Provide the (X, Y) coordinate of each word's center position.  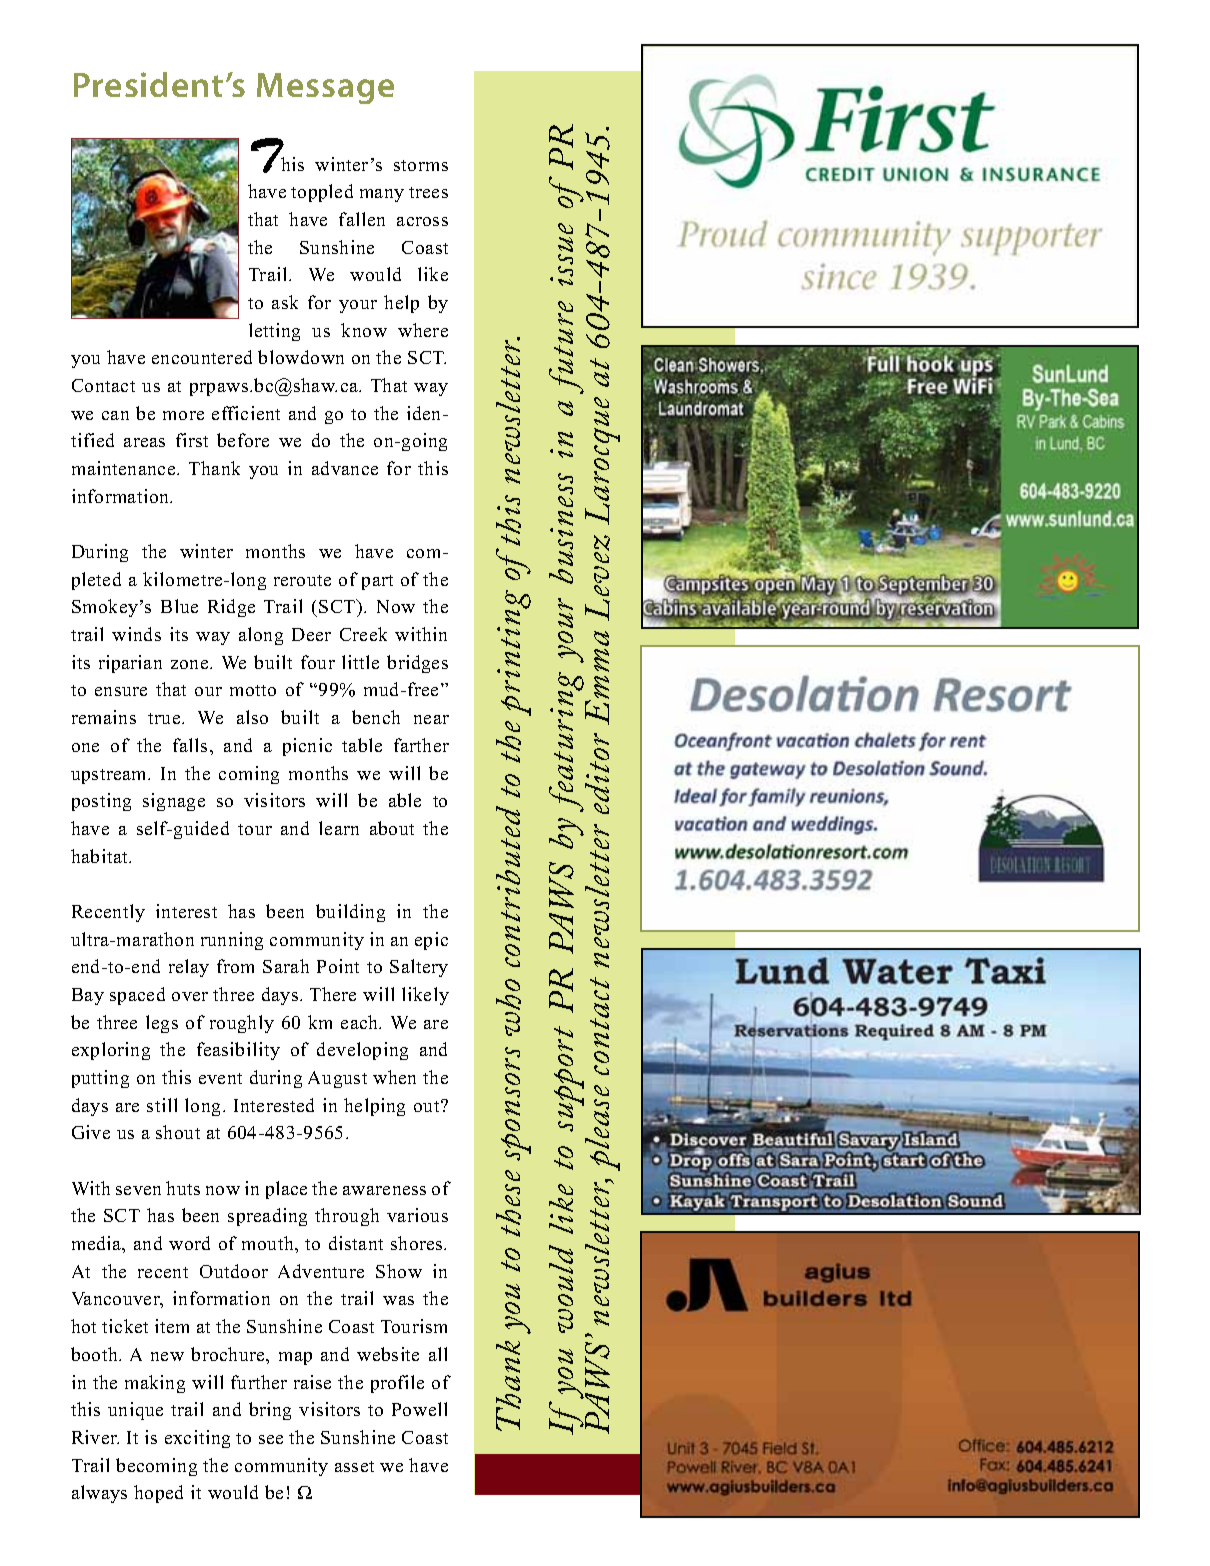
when (394, 1077)
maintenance (125, 468)
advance (345, 468)
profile (397, 1384)
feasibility (238, 1051)
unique (135, 1411)
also (252, 717)
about (392, 828)
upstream (110, 776)
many (382, 195)
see (271, 1439)
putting (100, 1079)
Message (325, 88)
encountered (202, 357)
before (243, 440)
